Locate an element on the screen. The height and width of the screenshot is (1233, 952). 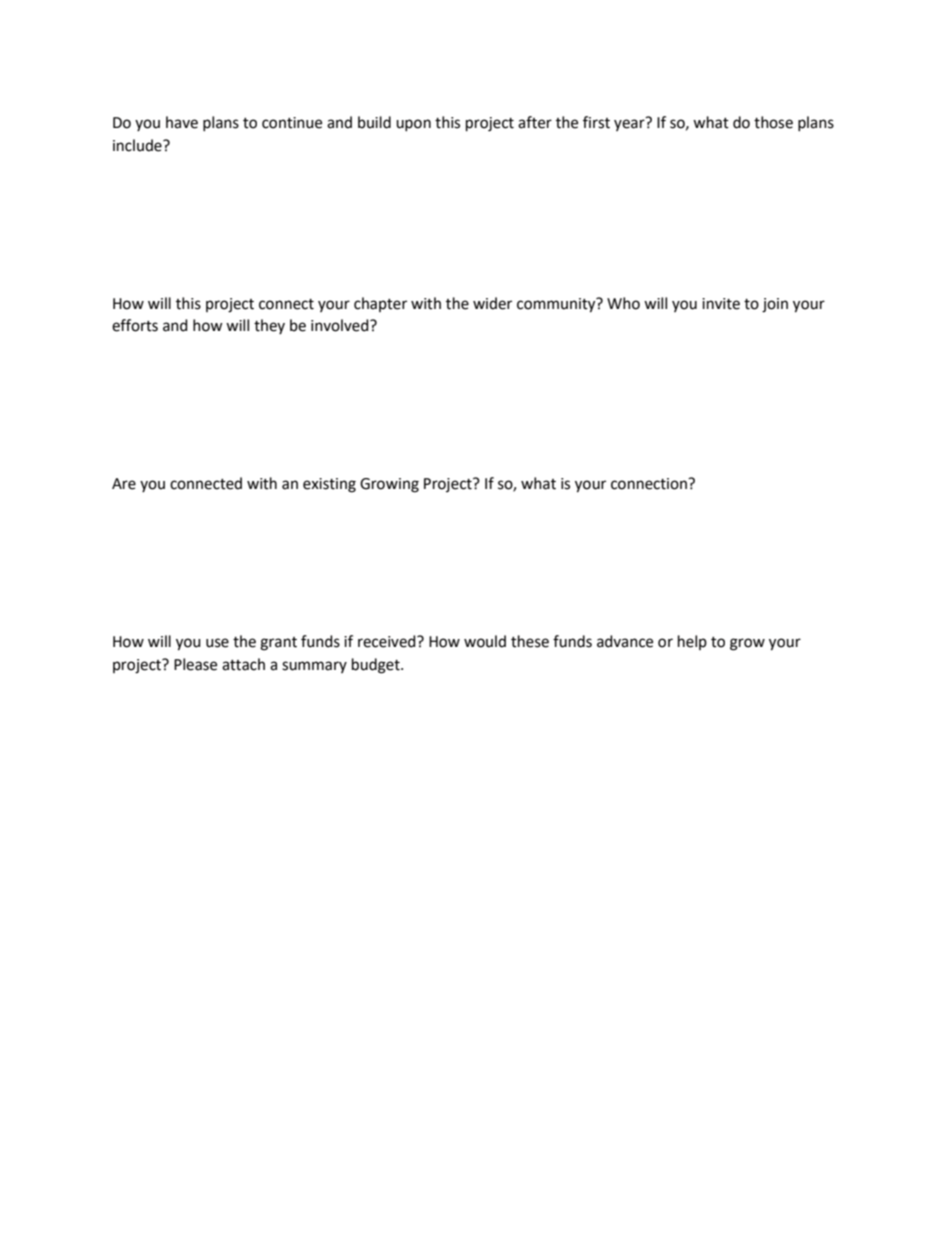
use is located at coordinates (217, 643).
